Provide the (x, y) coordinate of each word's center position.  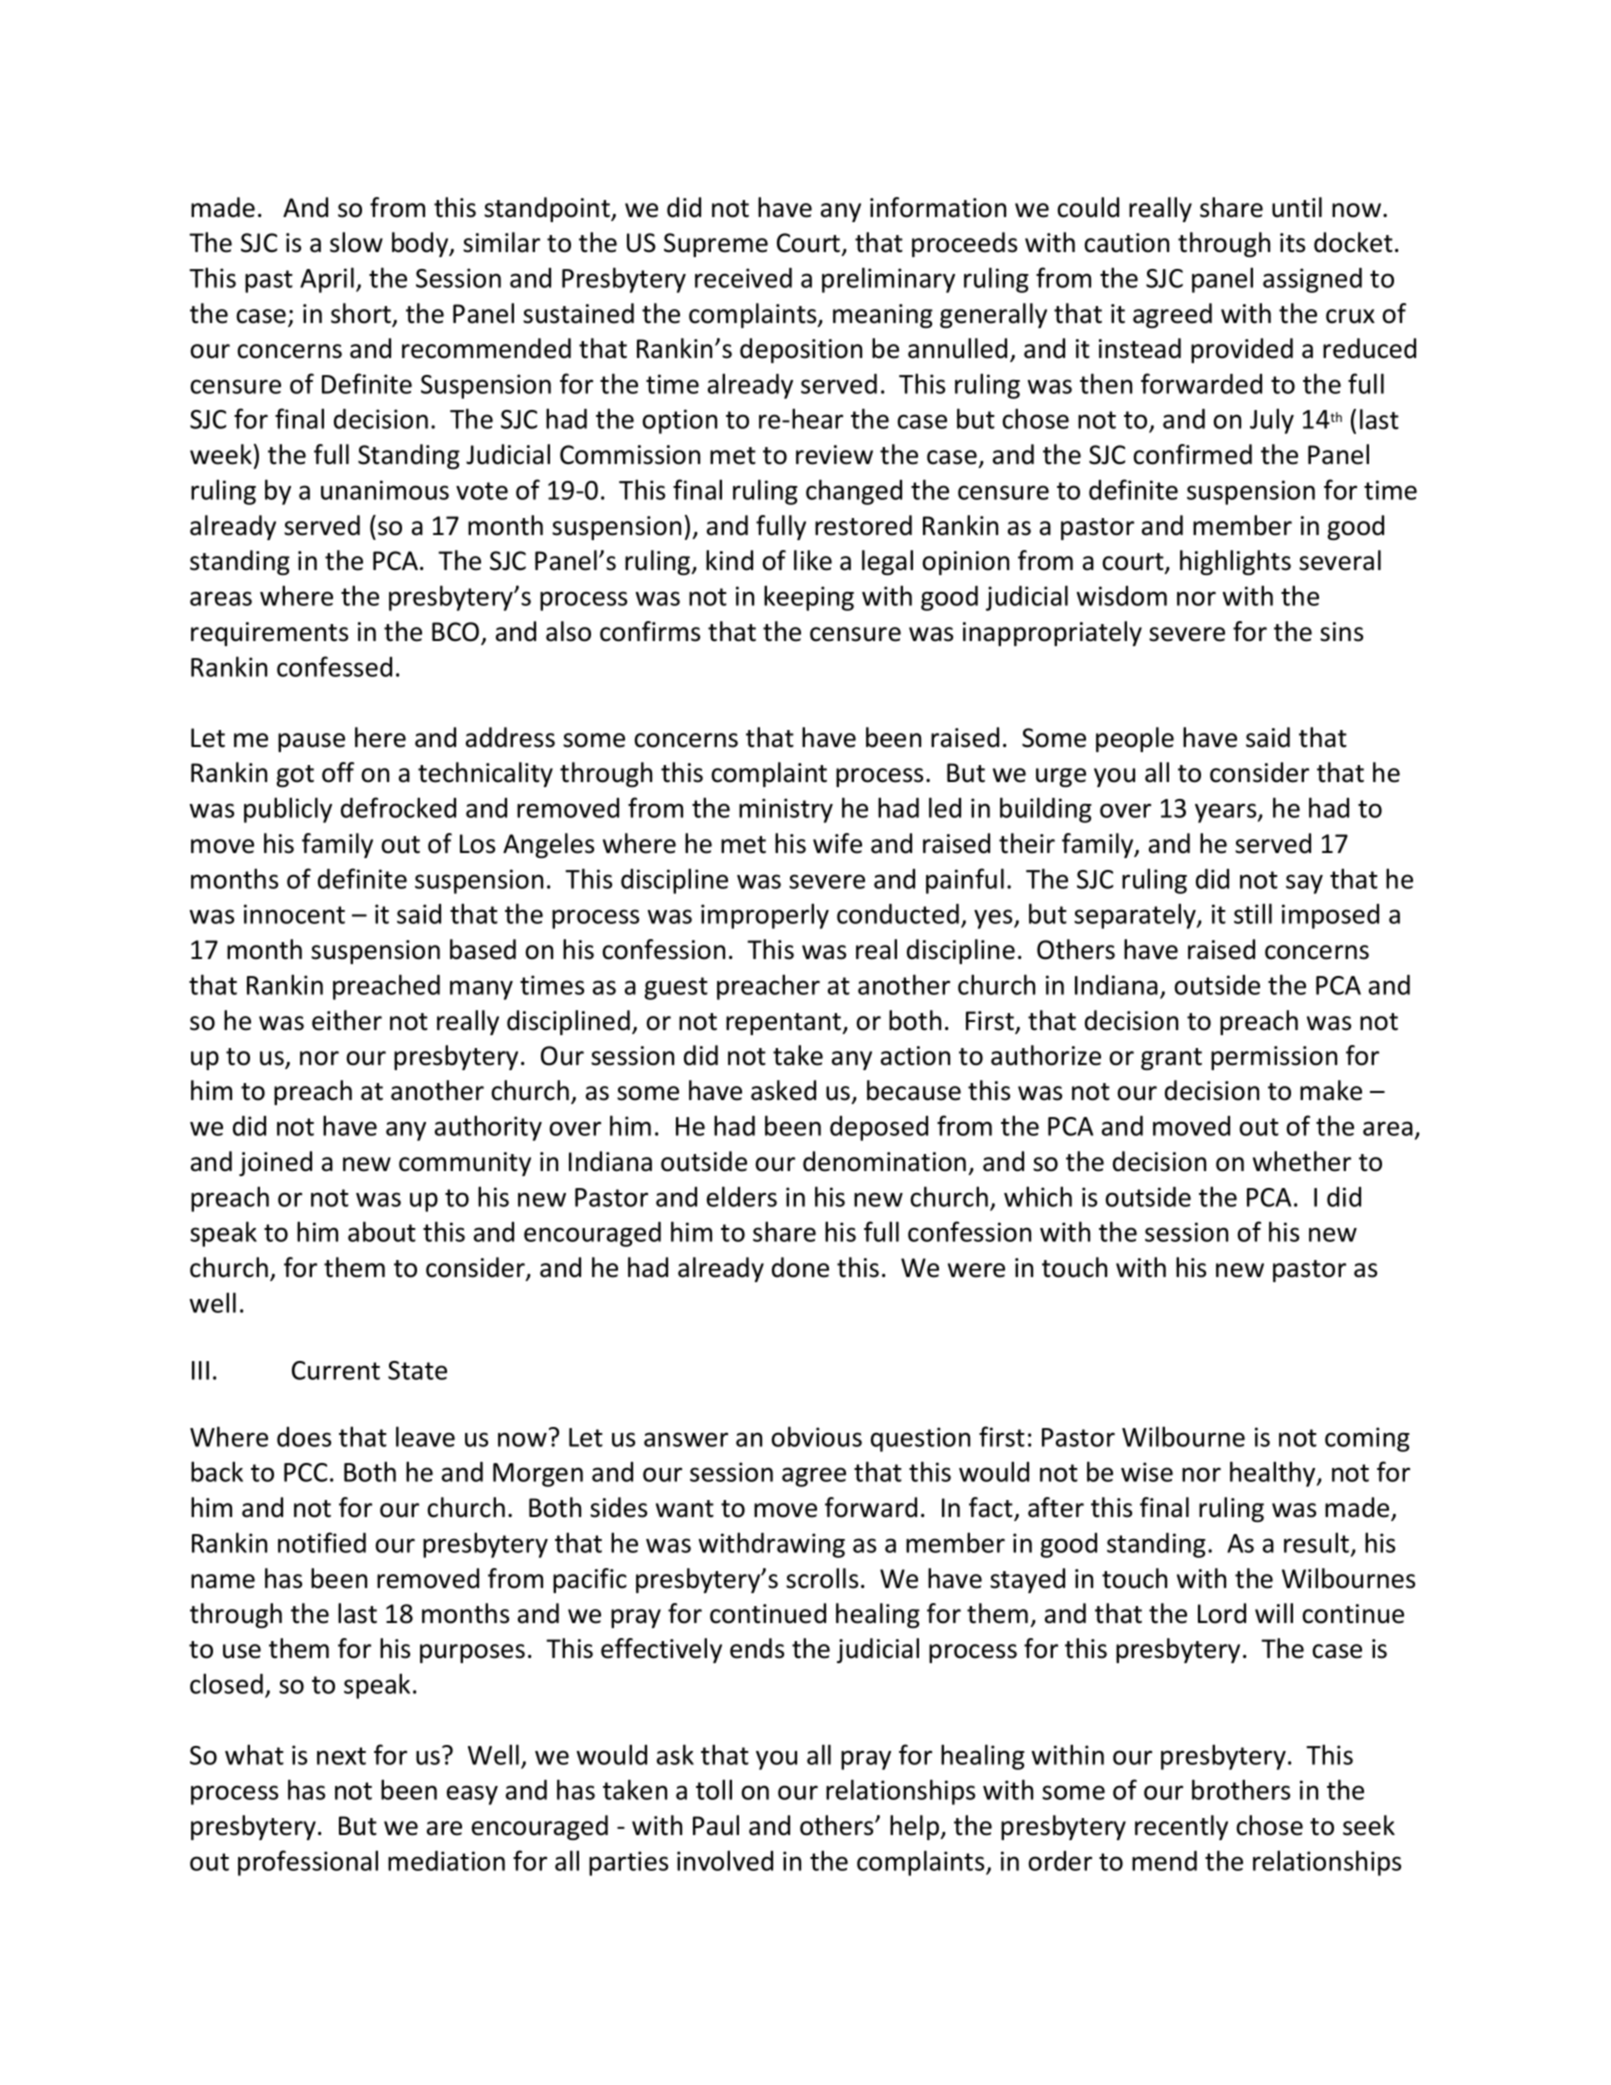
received (743, 277)
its (1292, 243)
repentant (785, 1024)
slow (356, 242)
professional (308, 1863)
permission (1274, 1058)
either (347, 1020)
